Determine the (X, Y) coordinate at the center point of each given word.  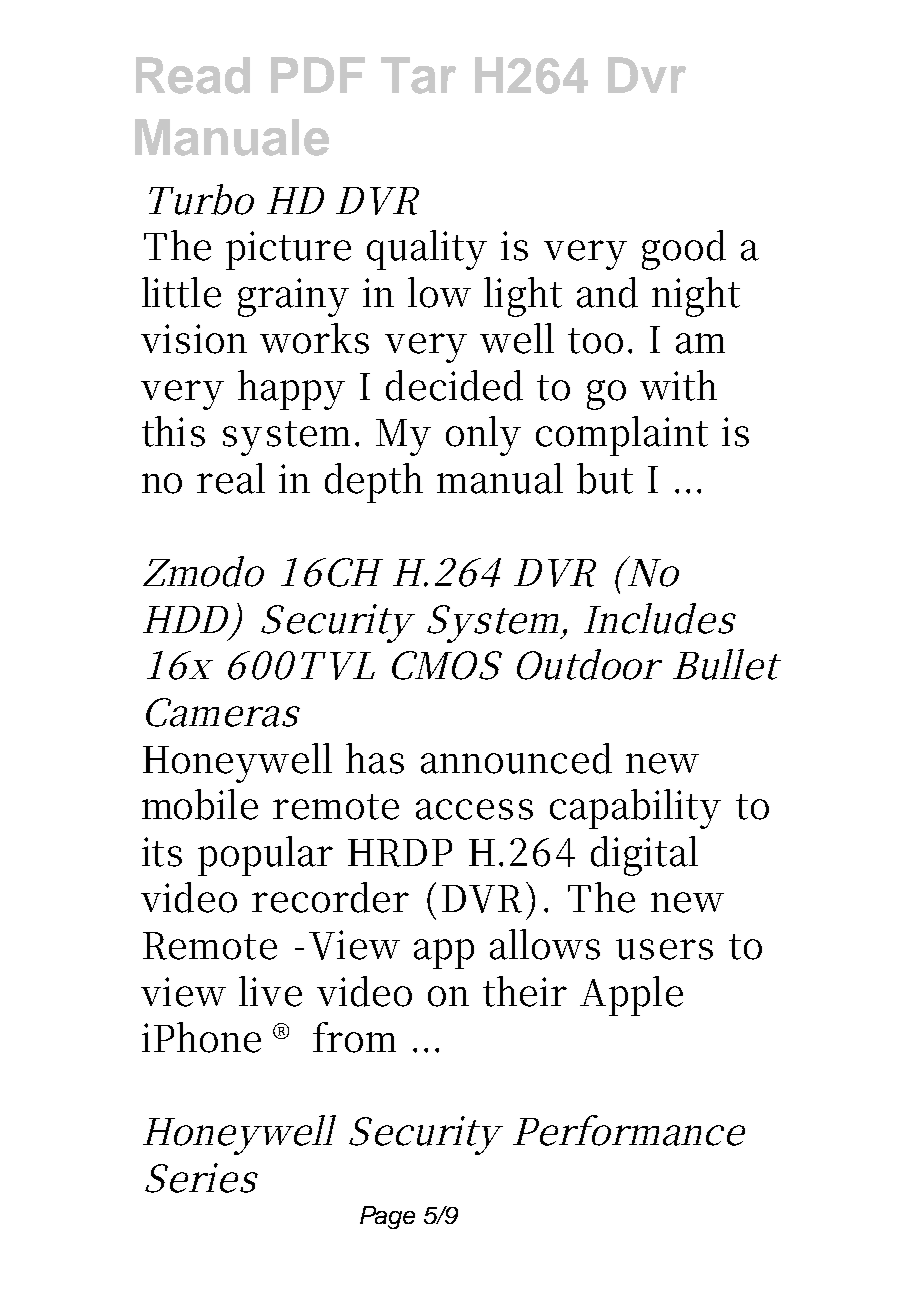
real (231, 478)
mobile (200, 804)
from (354, 1037)
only (483, 436)
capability (635, 809)
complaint (622, 436)
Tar (418, 75)
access (474, 809)
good (684, 250)
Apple (631, 996)
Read (193, 75)
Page (387, 1217)
